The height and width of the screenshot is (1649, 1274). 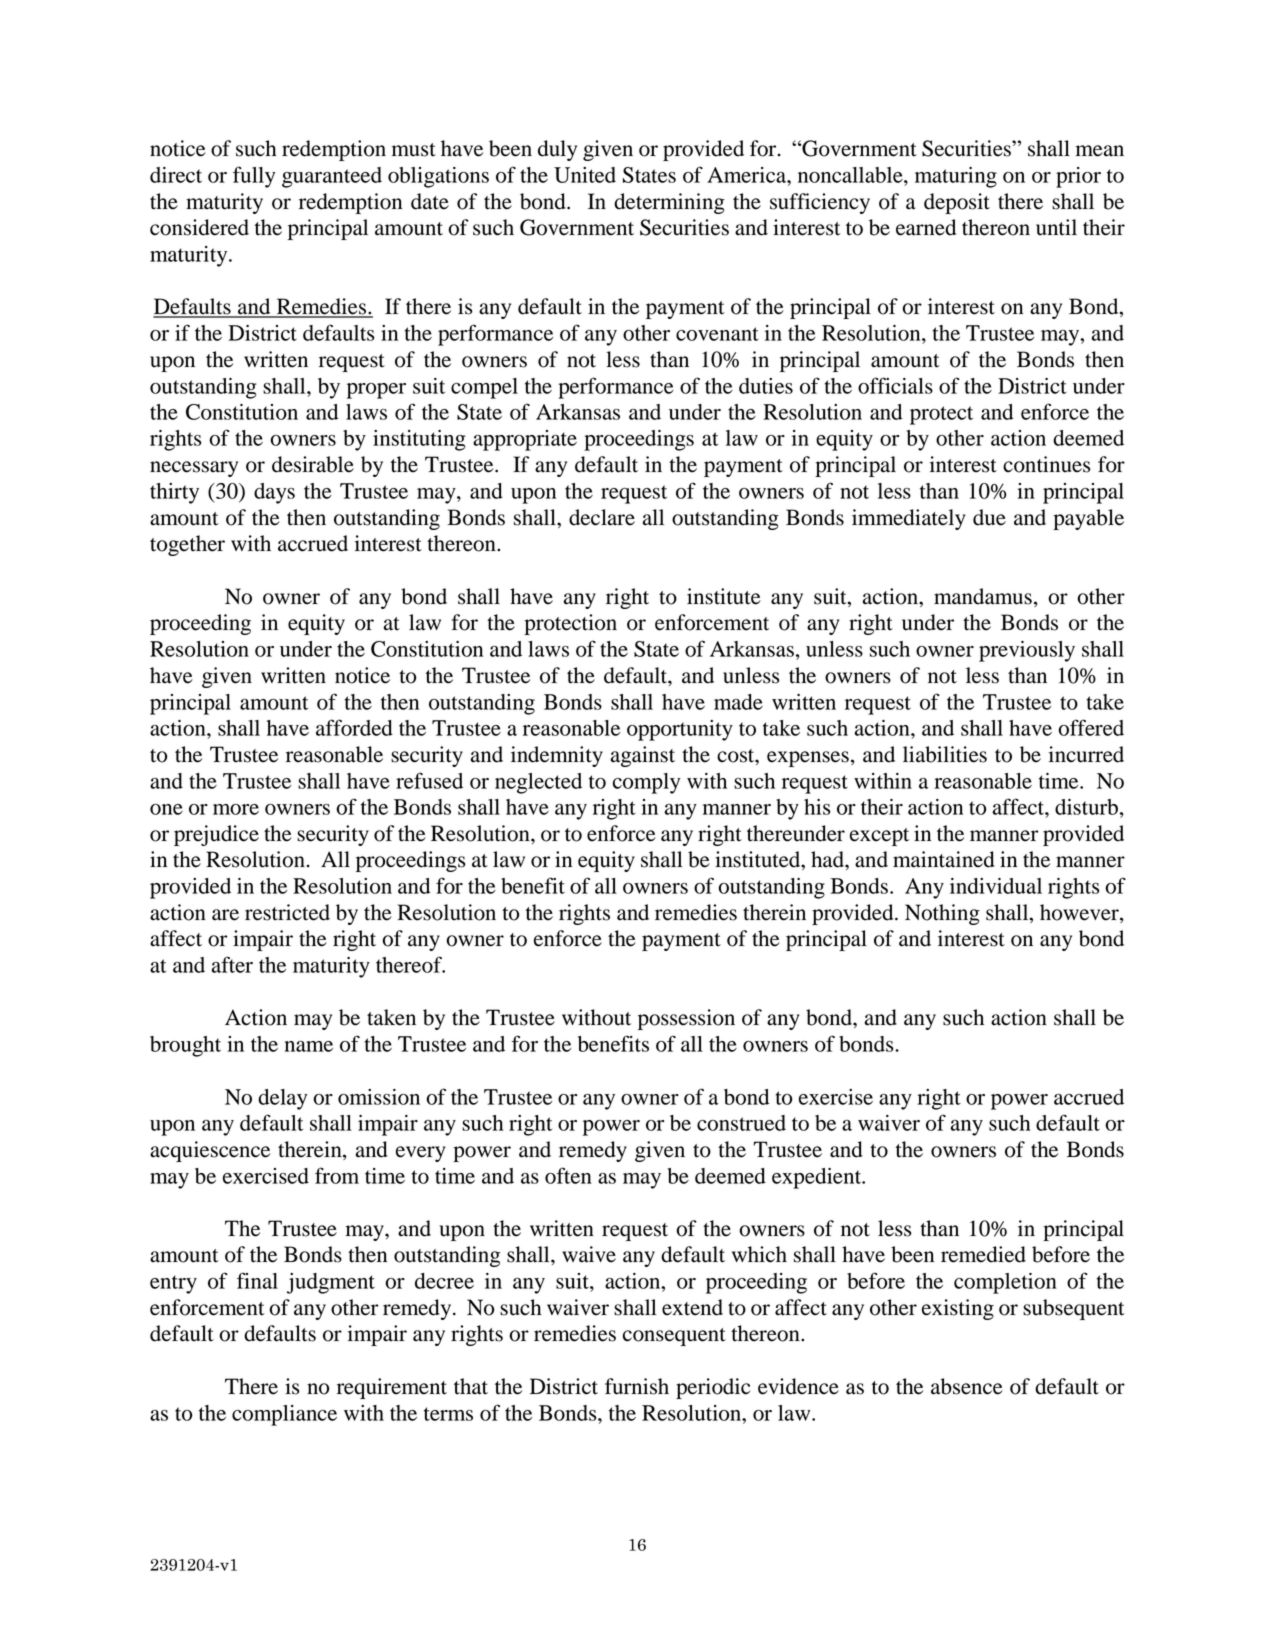 I want to click on determining, so click(x=669, y=203).
